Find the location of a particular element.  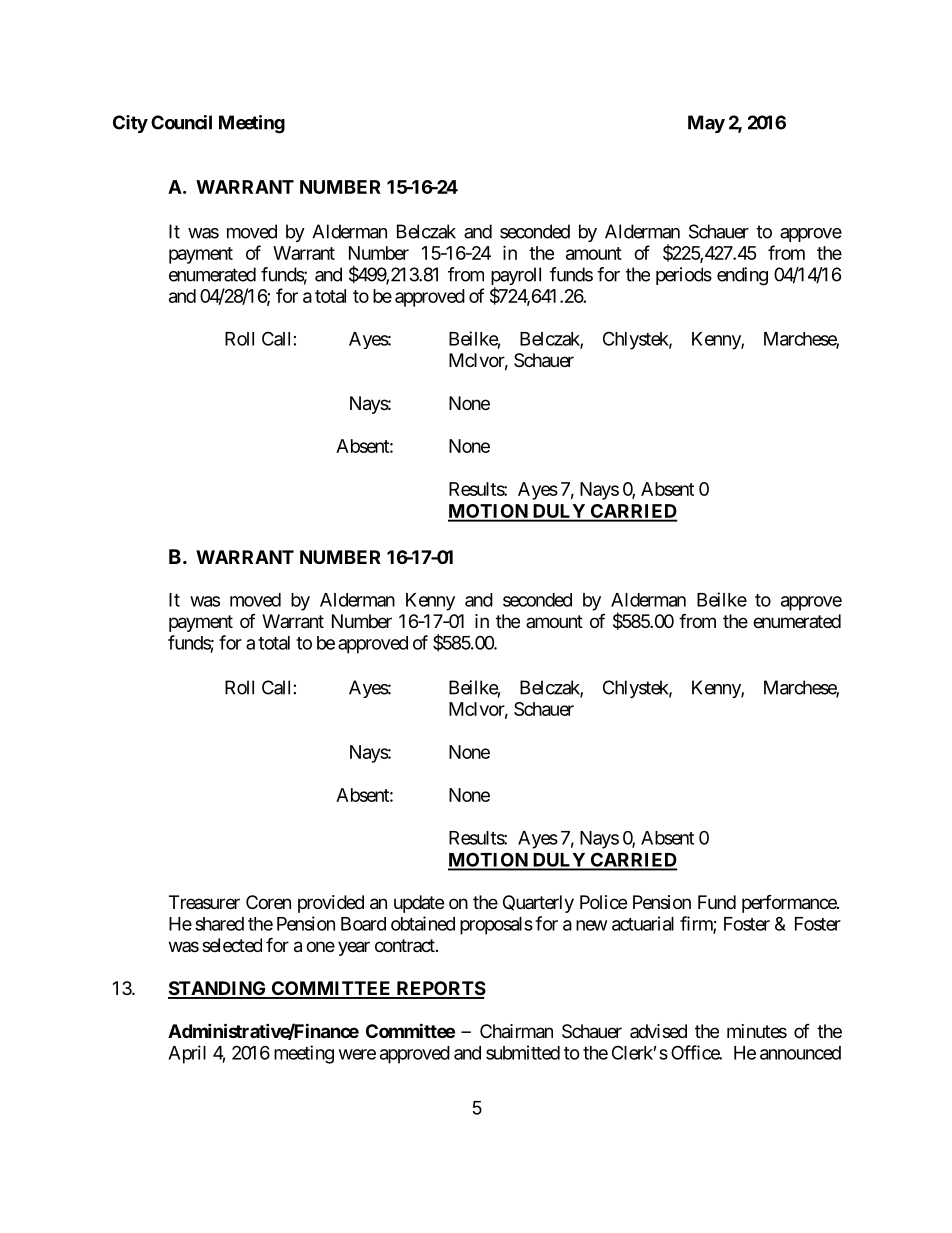

City is located at coordinates (130, 124).
